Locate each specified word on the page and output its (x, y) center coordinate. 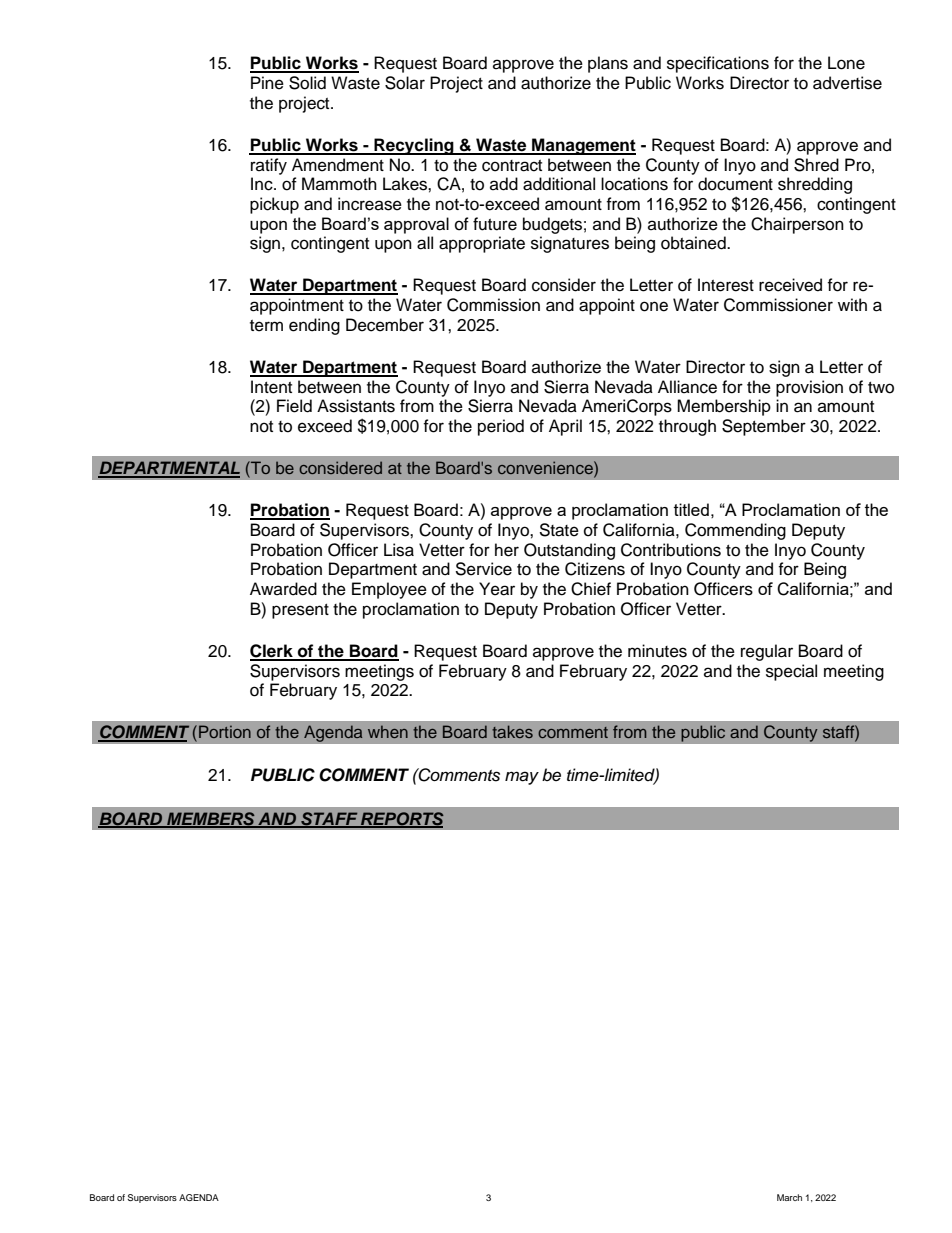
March (789, 1197)
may (522, 778)
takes (512, 731)
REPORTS (401, 819)
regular (767, 652)
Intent (271, 387)
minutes (657, 651)
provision (809, 388)
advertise (847, 83)
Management (583, 146)
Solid (307, 83)
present (300, 611)
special (791, 672)
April (565, 427)
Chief (591, 589)
